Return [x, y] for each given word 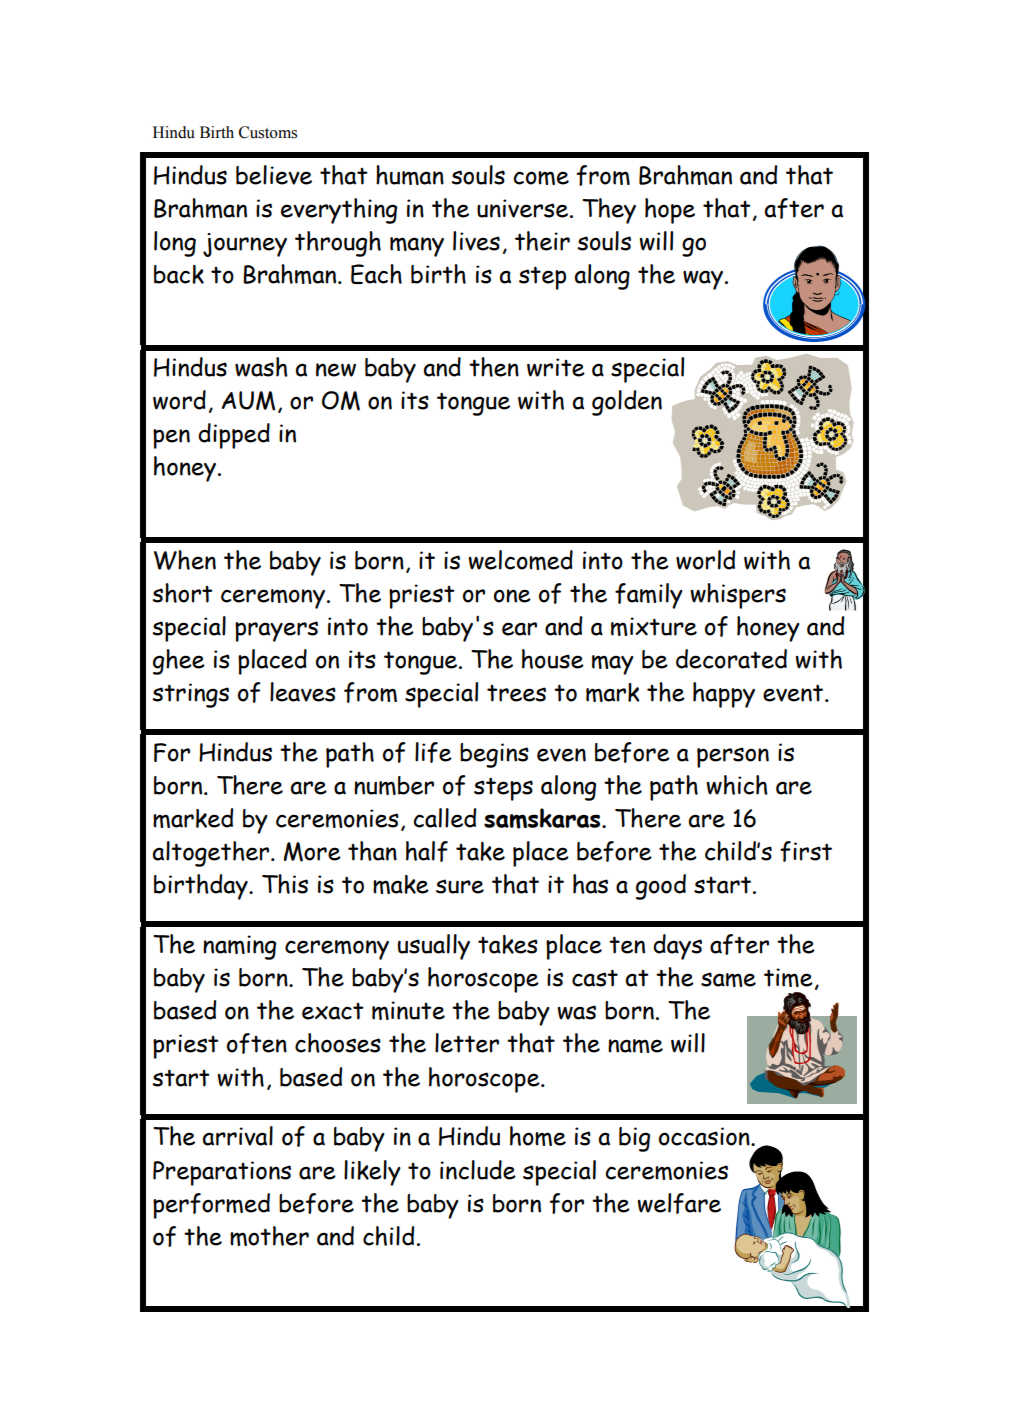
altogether [212, 854]
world [705, 560]
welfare [679, 1203]
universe [522, 208]
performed [211, 1206]
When [185, 560]
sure [460, 886]
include [478, 1170]
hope [670, 211]
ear [519, 629]
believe [274, 175]
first [806, 851]
